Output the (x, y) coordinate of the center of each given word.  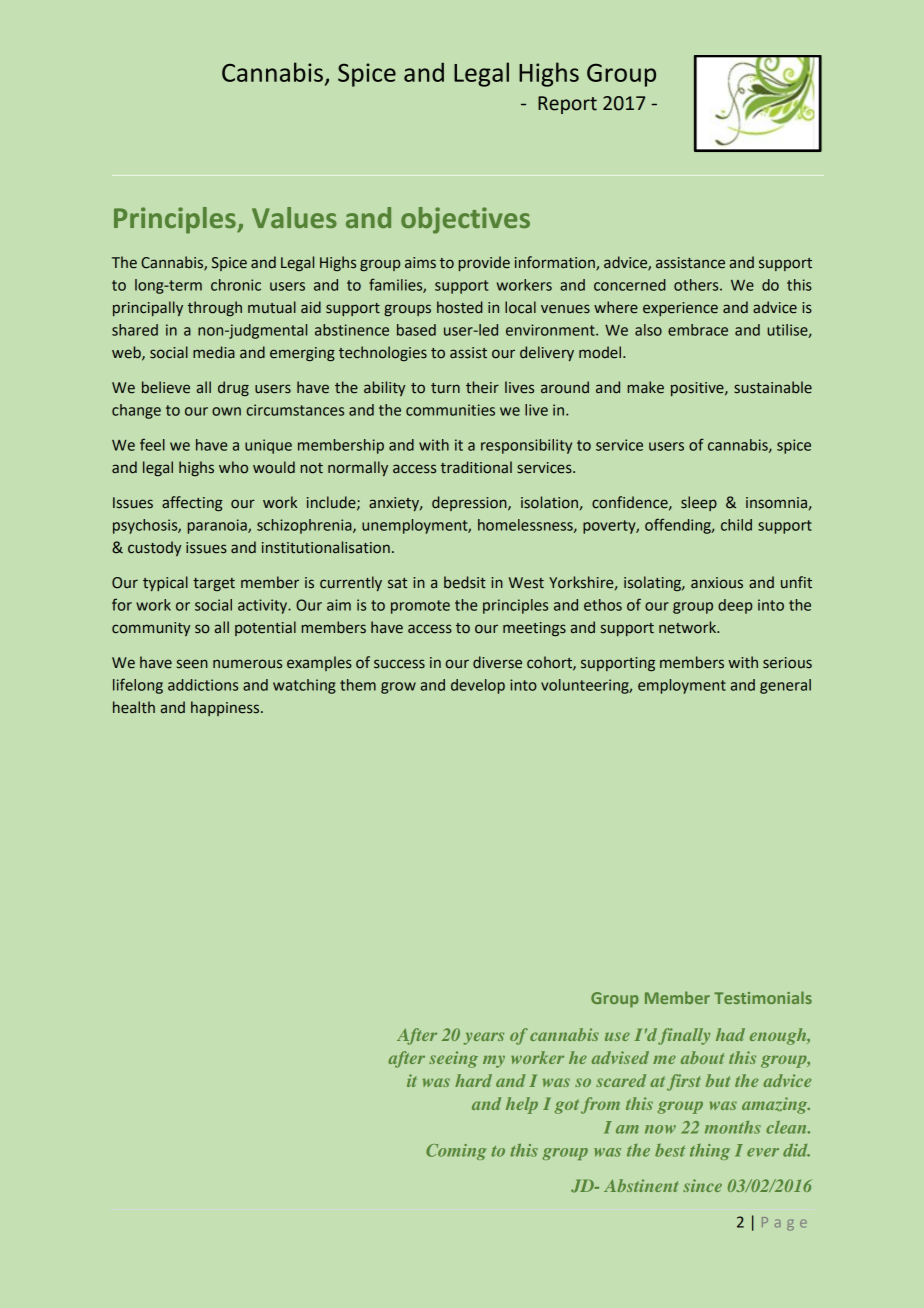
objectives (465, 220)
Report (567, 105)
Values (294, 217)
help (522, 1105)
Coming (456, 1152)
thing (710, 1152)
